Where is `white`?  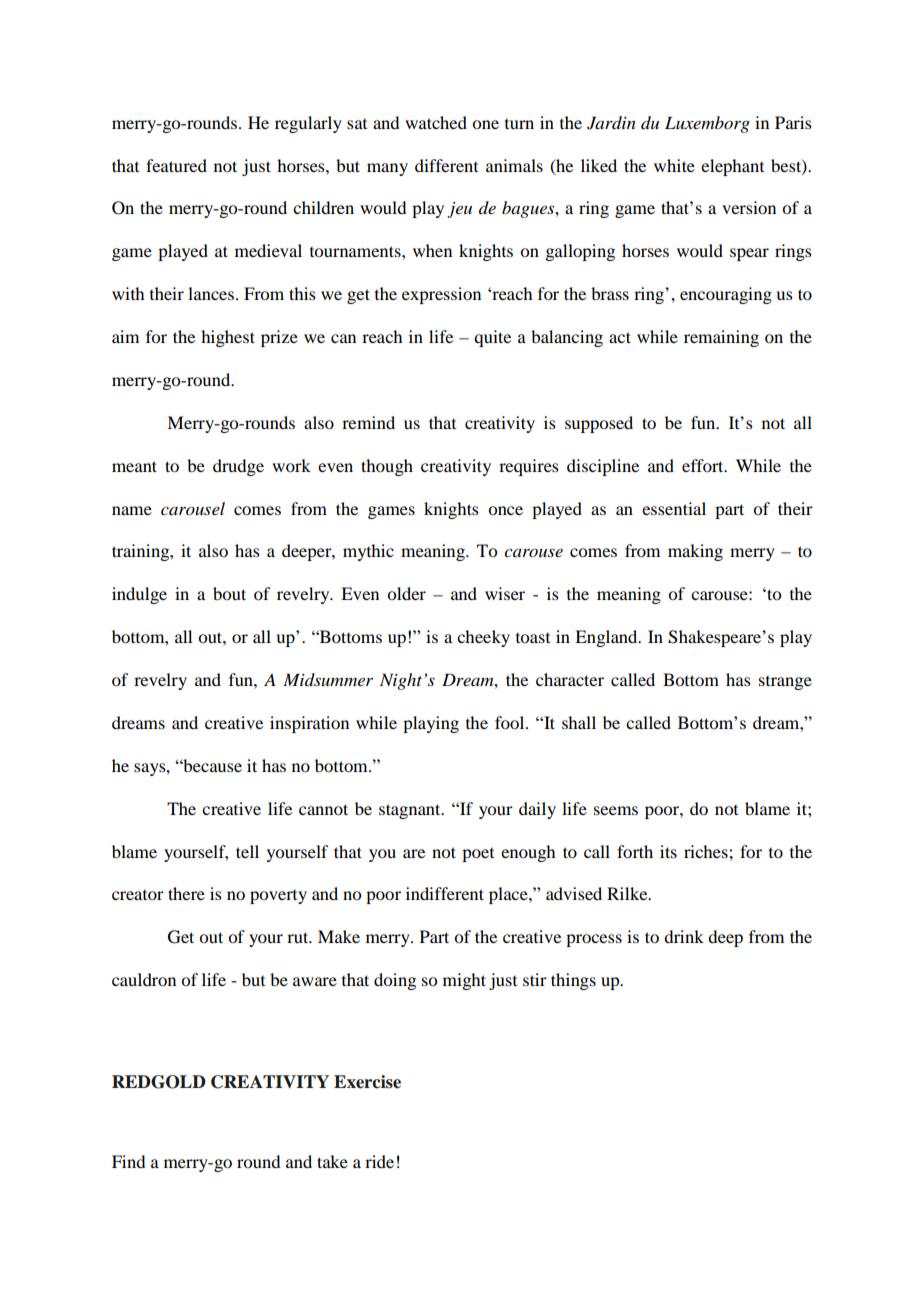 white is located at coordinates (674, 165).
